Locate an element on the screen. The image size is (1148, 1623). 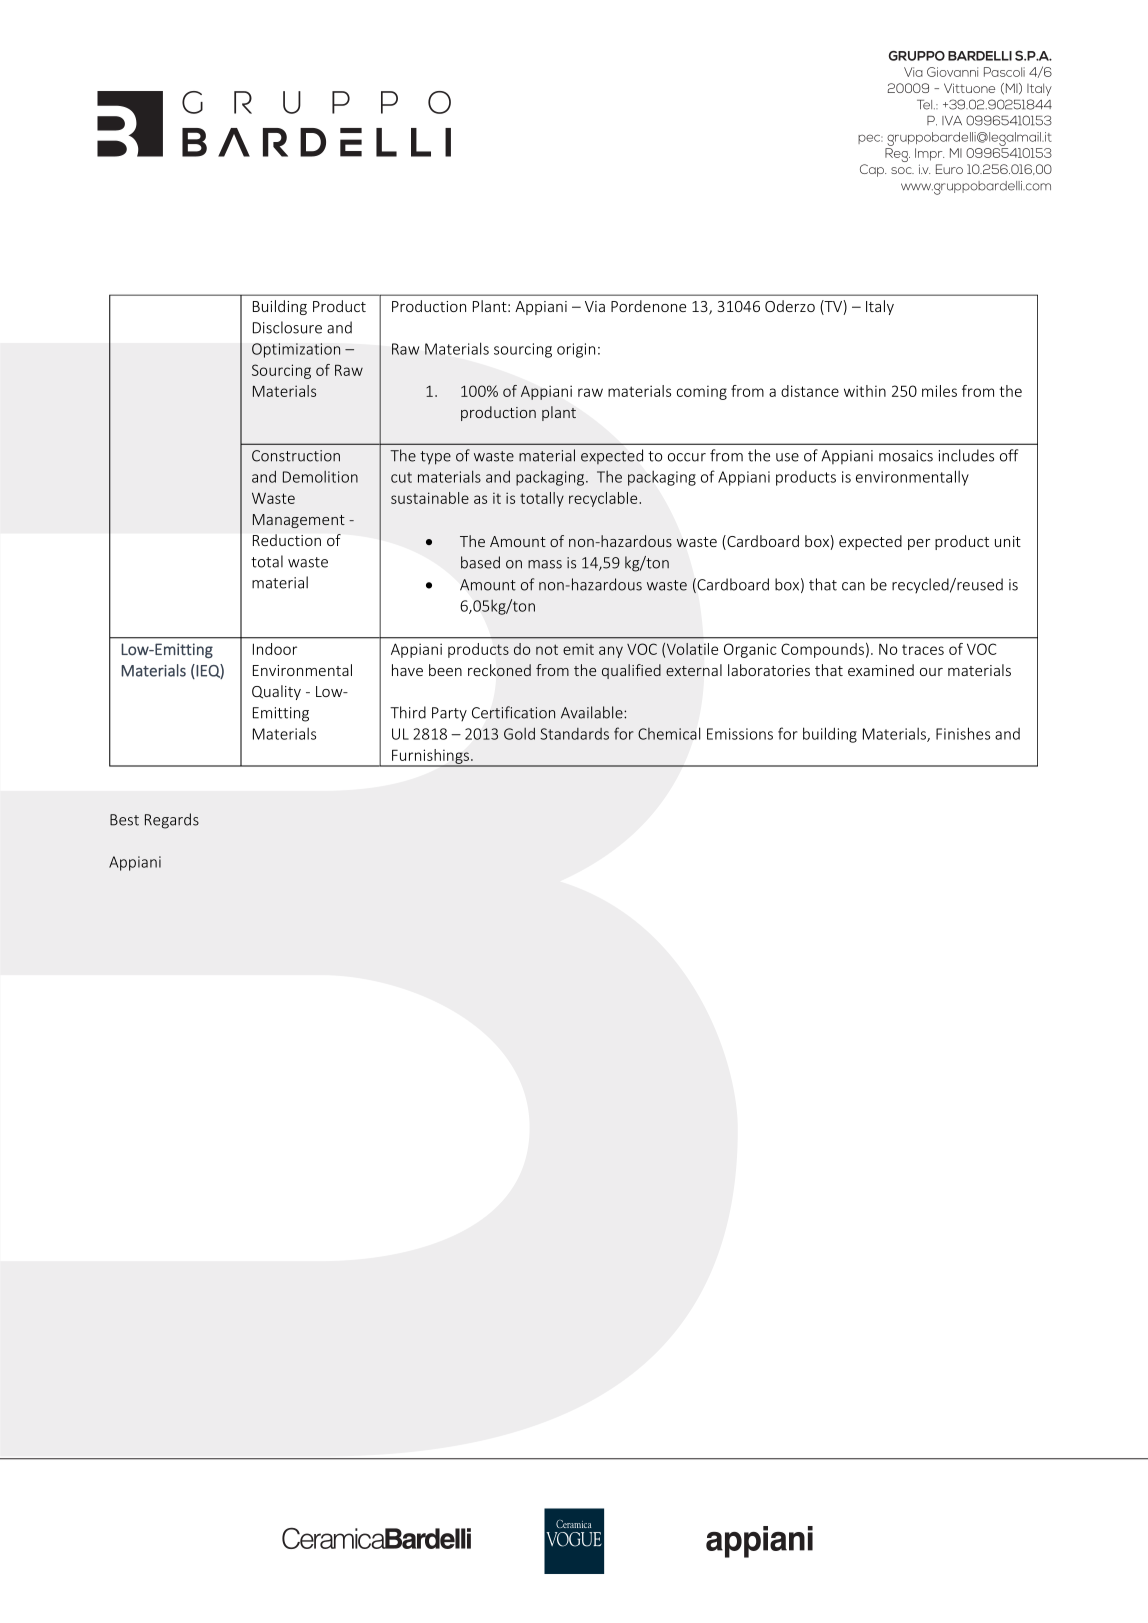
Standards is located at coordinates (574, 734).
